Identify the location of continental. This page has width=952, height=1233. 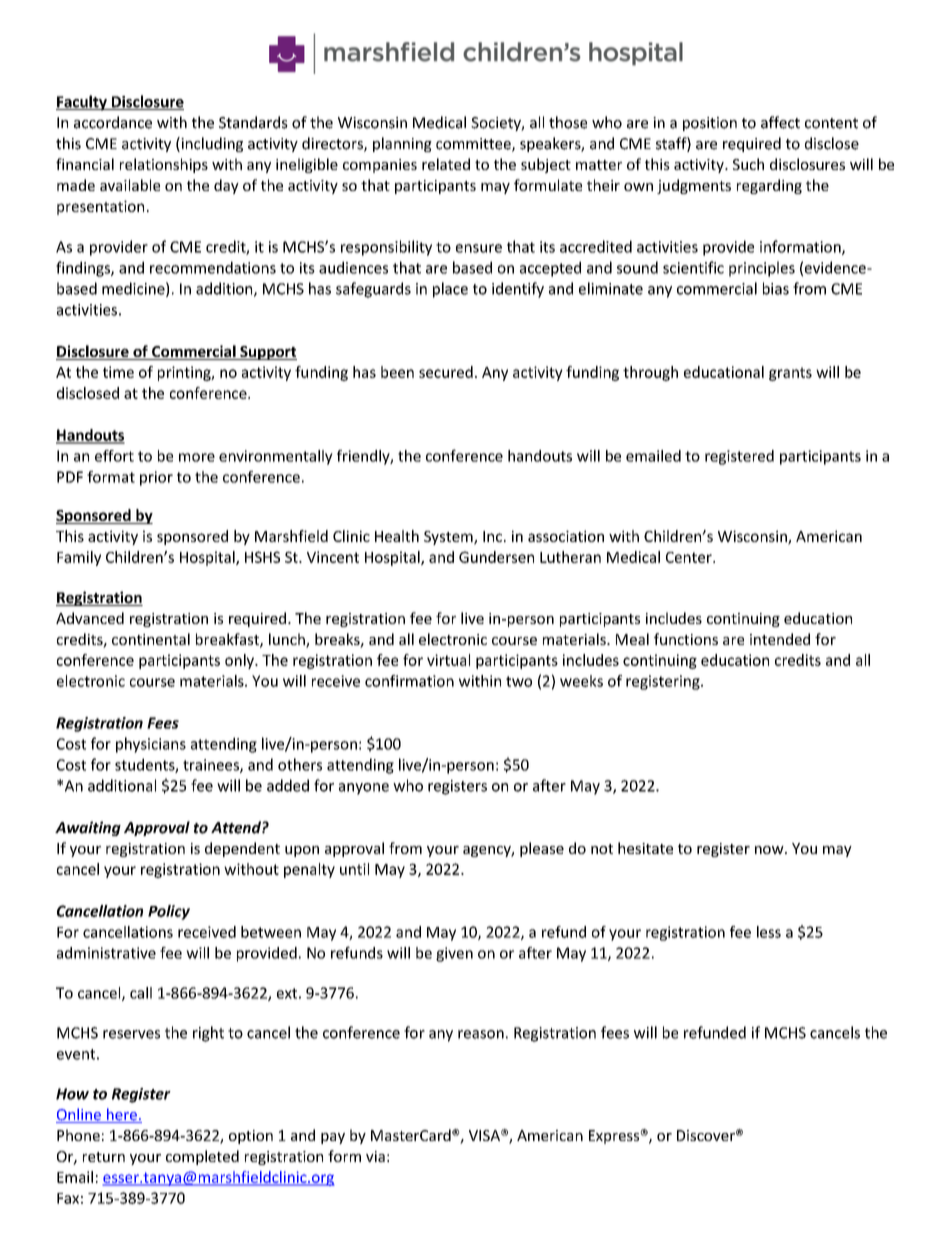
(151, 639).
